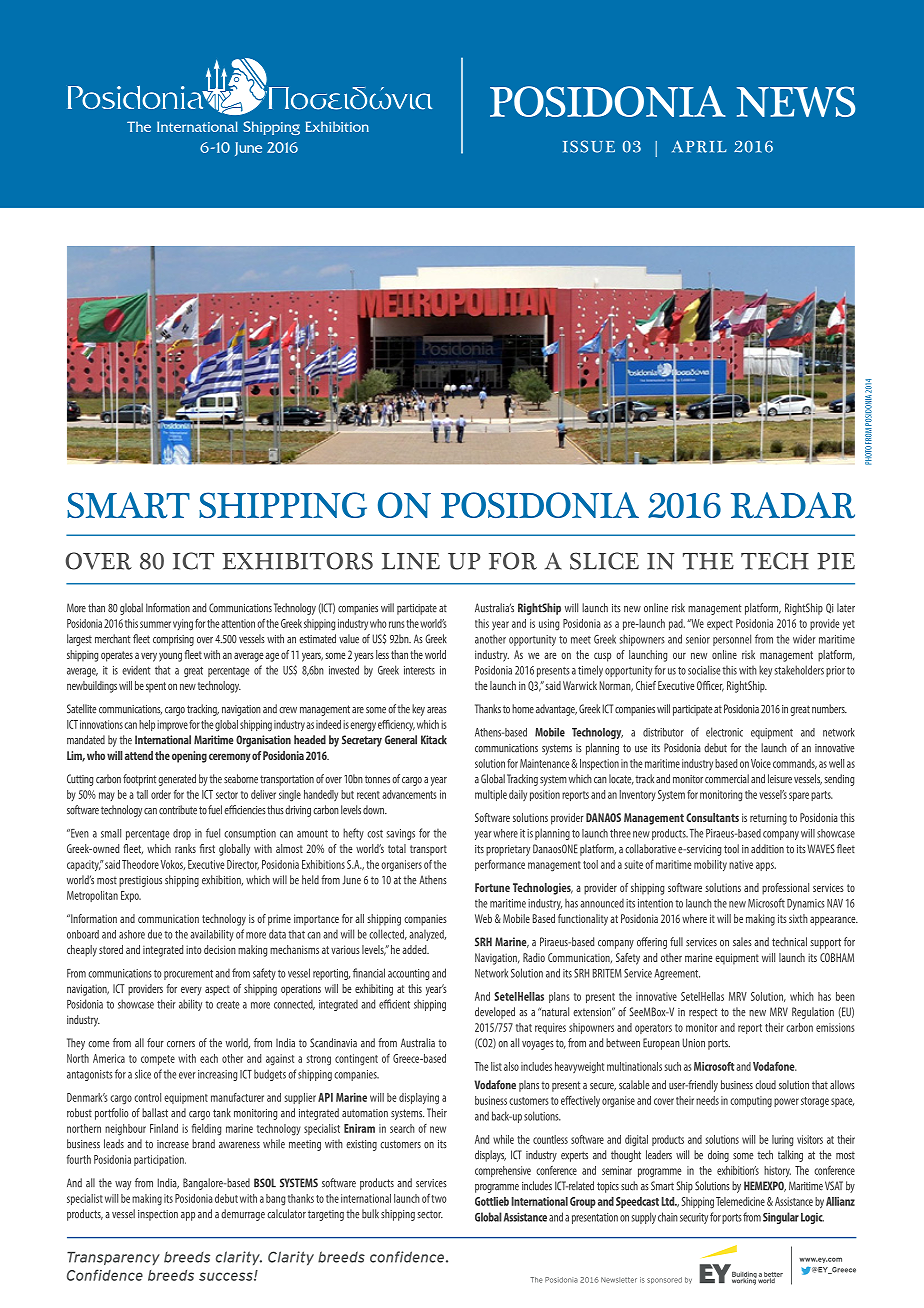 The width and height of the document is (924, 1308). Describe the element at coordinates (793, 505) in the document. I see `RADAR` at that location.
